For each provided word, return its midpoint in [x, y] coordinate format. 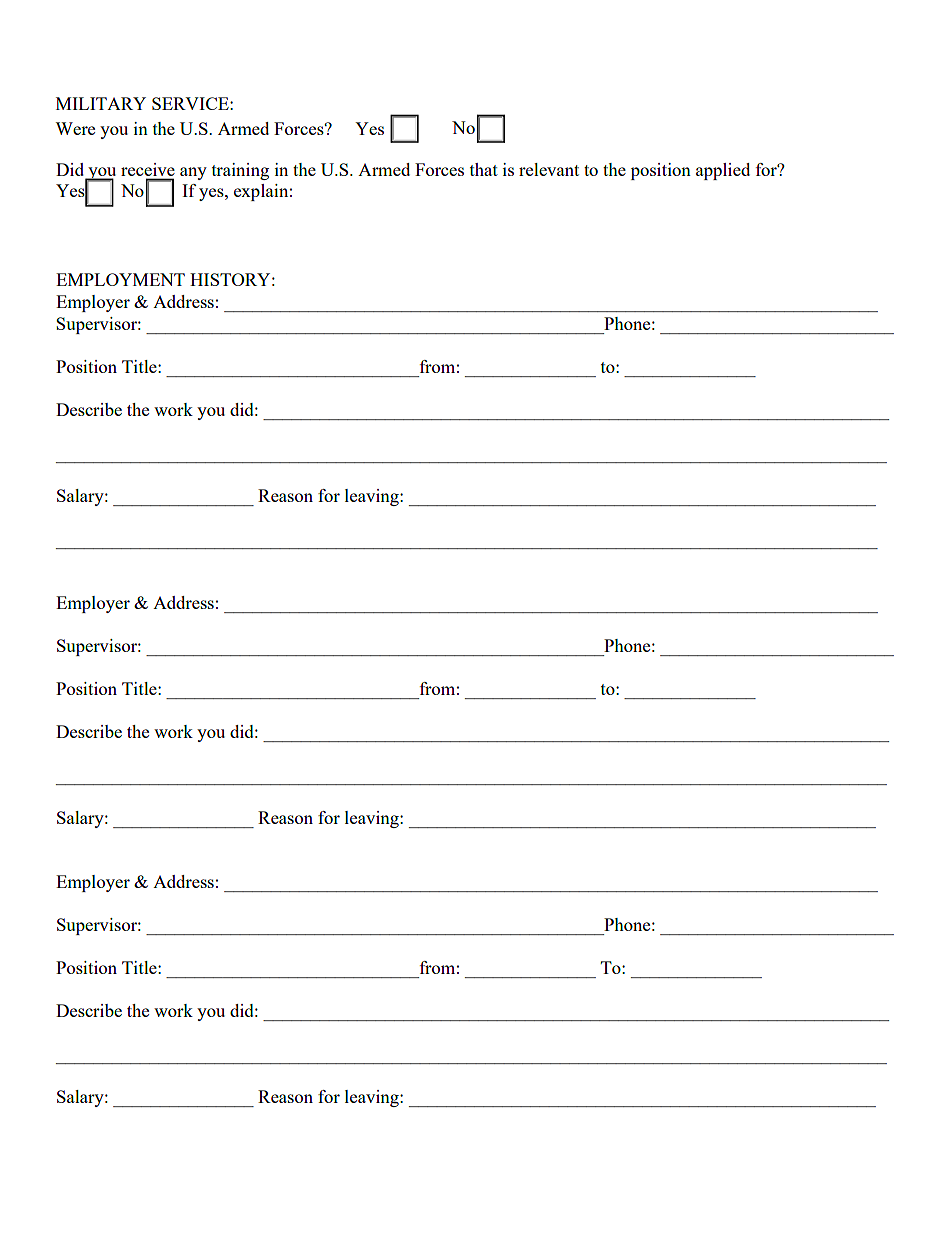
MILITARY [101, 103]
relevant [549, 169]
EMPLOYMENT [120, 279]
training [240, 171]
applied [723, 171]
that [484, 169]
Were [75, 128]
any [193, 173]
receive [148, 169]
